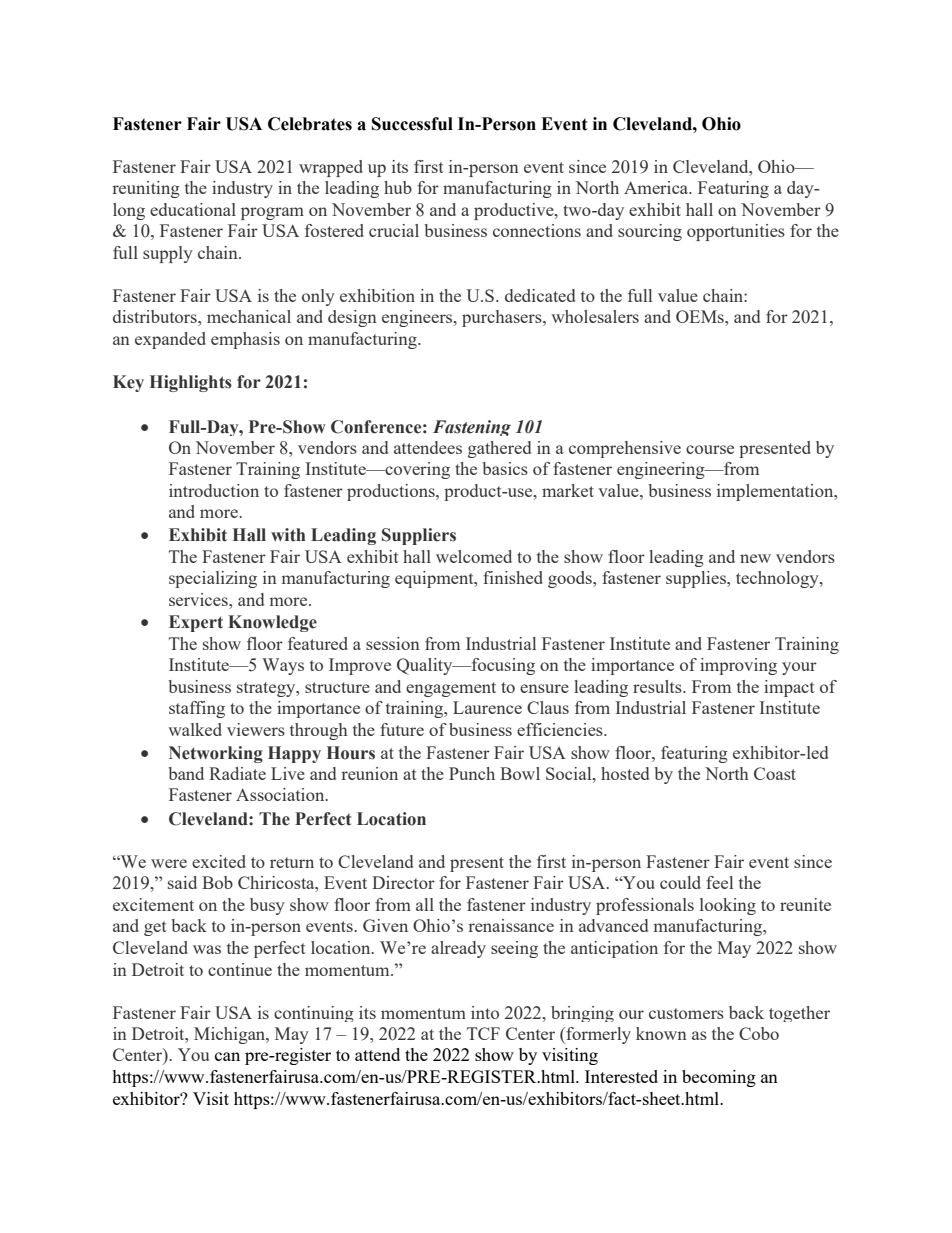 This page has height=1233, width=952. I want to click on emphasis, so click(245, 340).
